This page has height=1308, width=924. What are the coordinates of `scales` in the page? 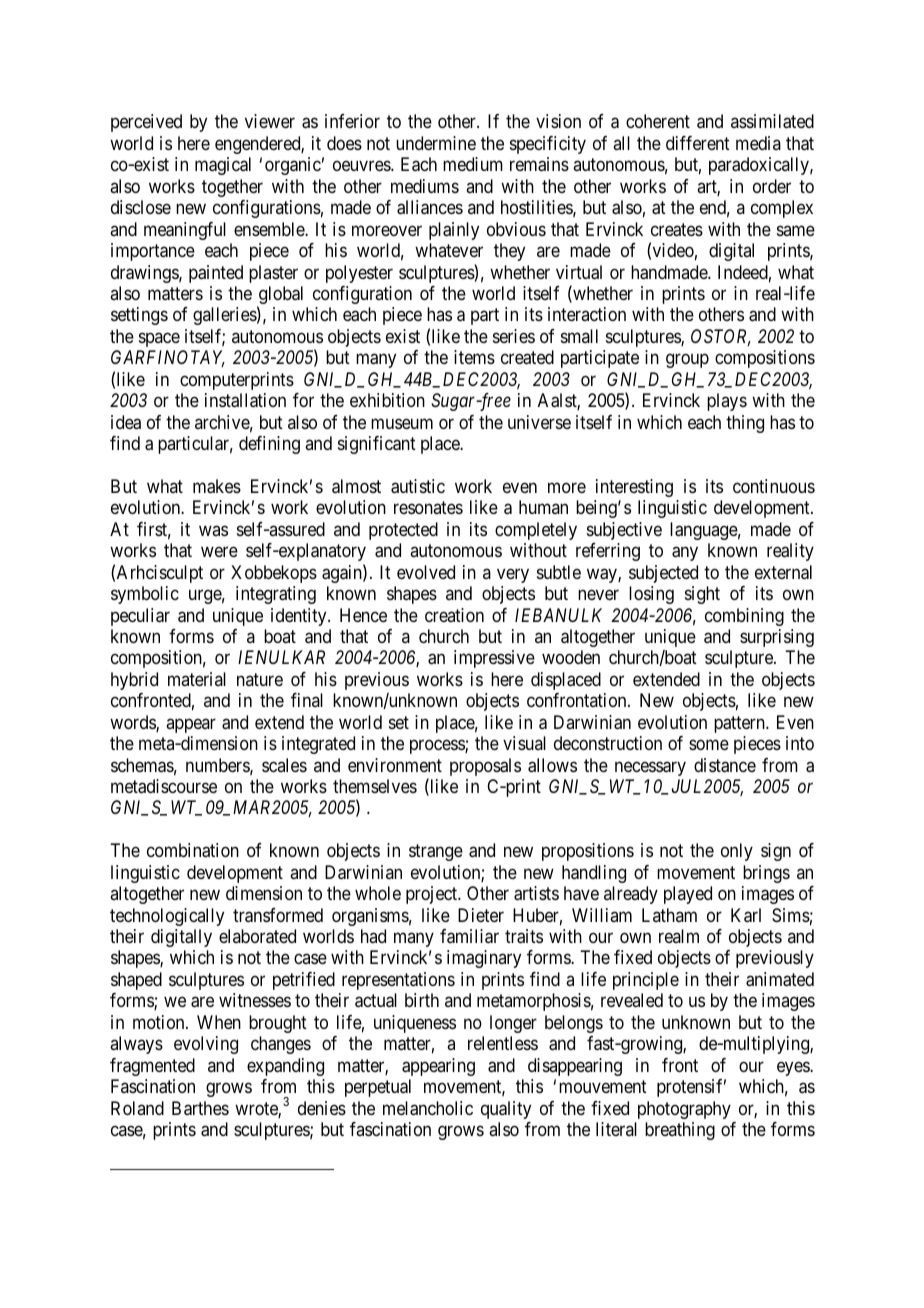 It's located at (284, 765).
